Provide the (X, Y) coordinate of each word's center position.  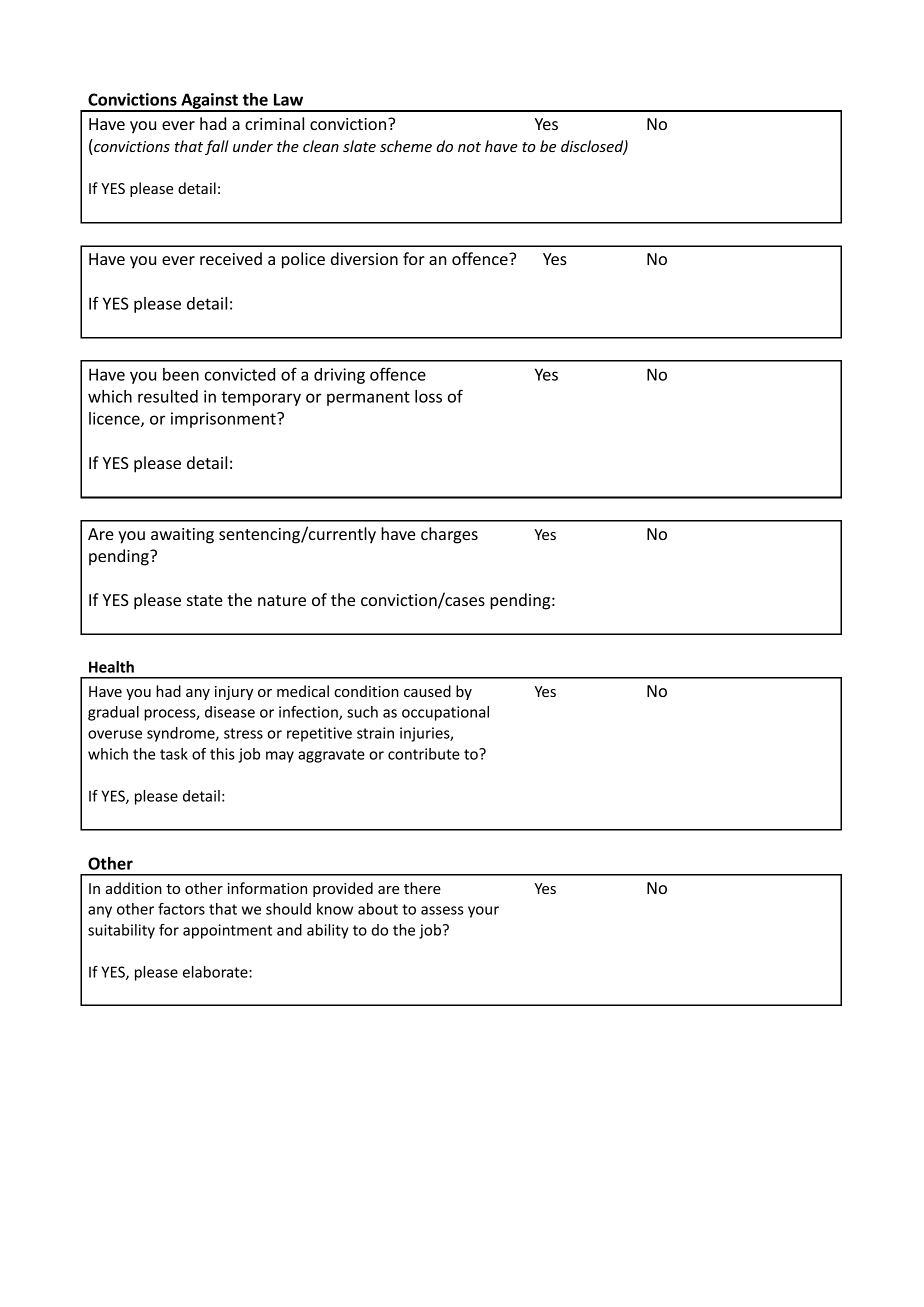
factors (181, 909)
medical (303, 691)
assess (442, 910)
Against (209, 102)
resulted (168, 396)
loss (428, 396)
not (469, 147)
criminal (274, 123)
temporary (261, 398)
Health (111, 667)
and (289, 930)
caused (427, 691)
